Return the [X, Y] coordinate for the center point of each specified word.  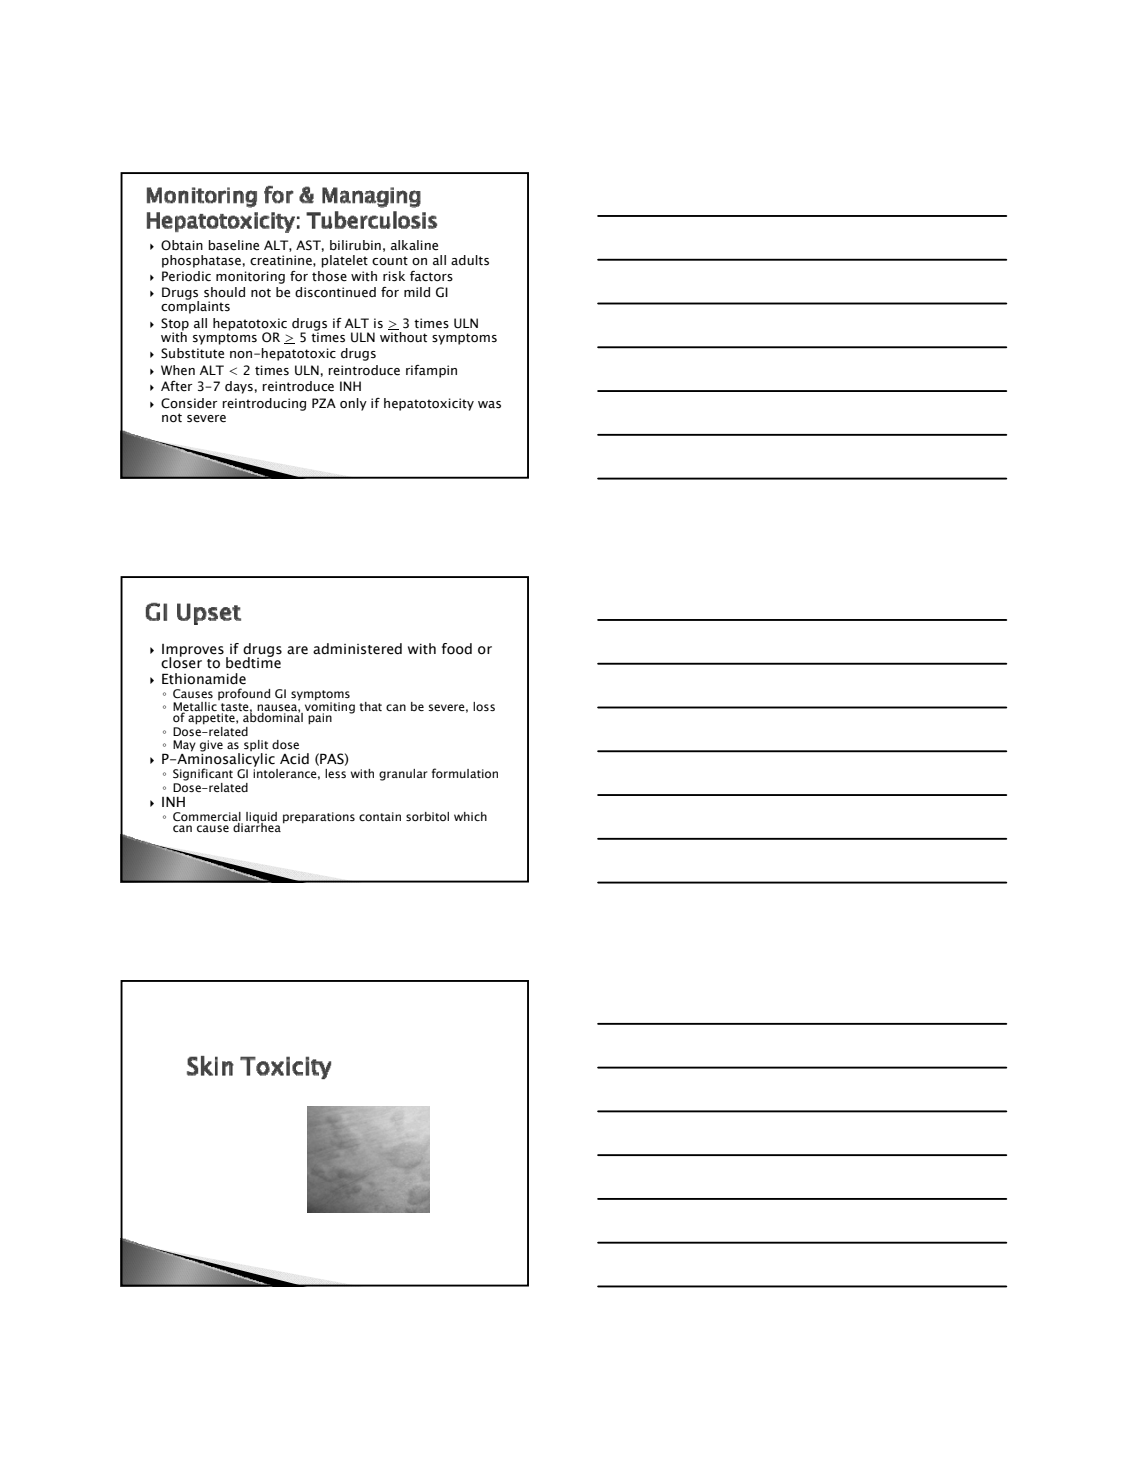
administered [357, 649]
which [470, 816]
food [457, 649]
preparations [319, 818]
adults [470, 260]
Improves [193, 651]
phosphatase [201, 261]
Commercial [208, 818]
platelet [344, 261]
